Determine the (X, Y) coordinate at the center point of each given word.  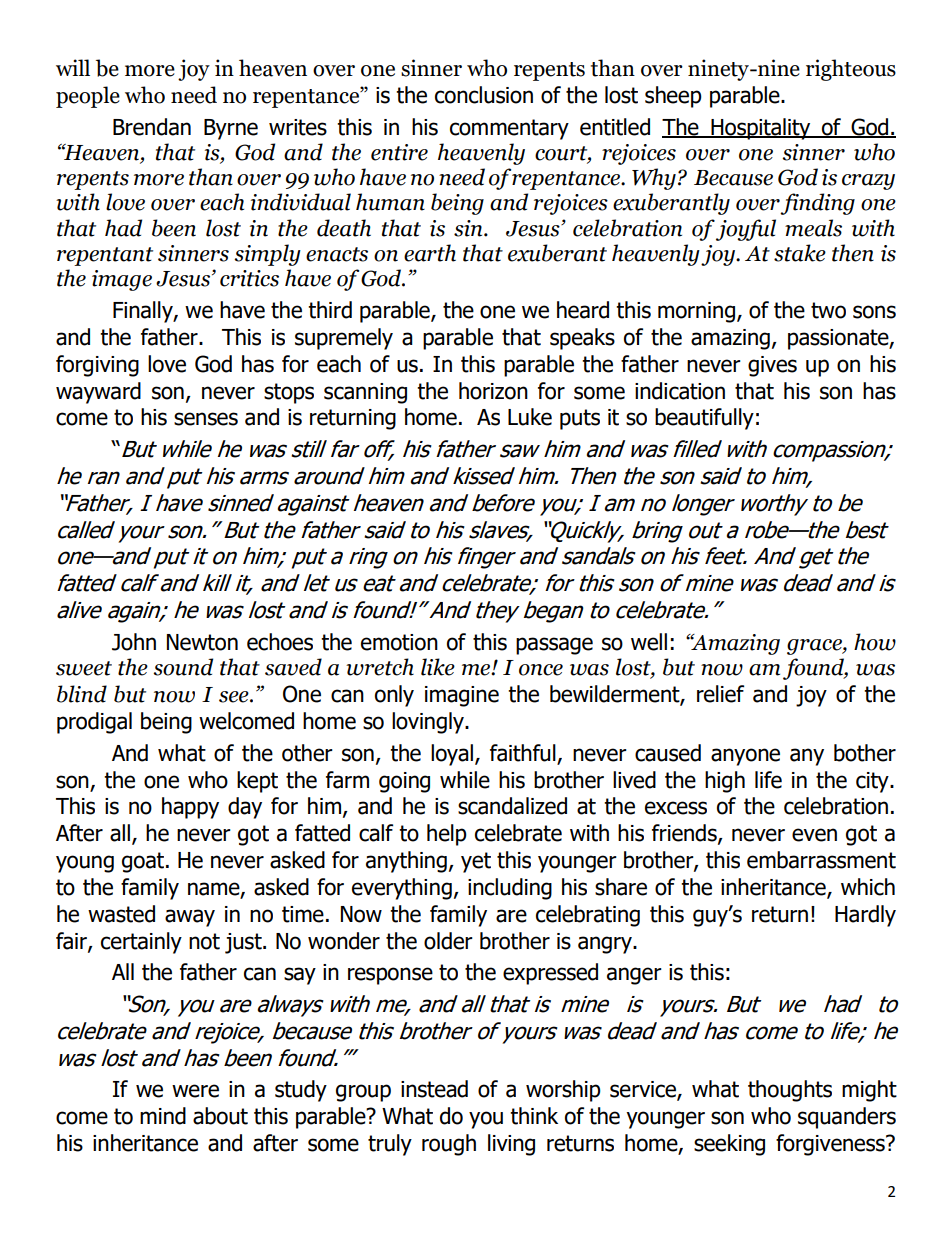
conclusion (484, 95)
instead (434, 1089)
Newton (202, 642)
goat (144, 862)
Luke (530, 417)
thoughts (790, 1091)
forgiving (97, 366)
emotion (399, 642)
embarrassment (821, 860)
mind (163, 1116)
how (875, 642)
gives (772, 366)
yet (476, 862)
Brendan (152, 127)
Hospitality (761, 129)
